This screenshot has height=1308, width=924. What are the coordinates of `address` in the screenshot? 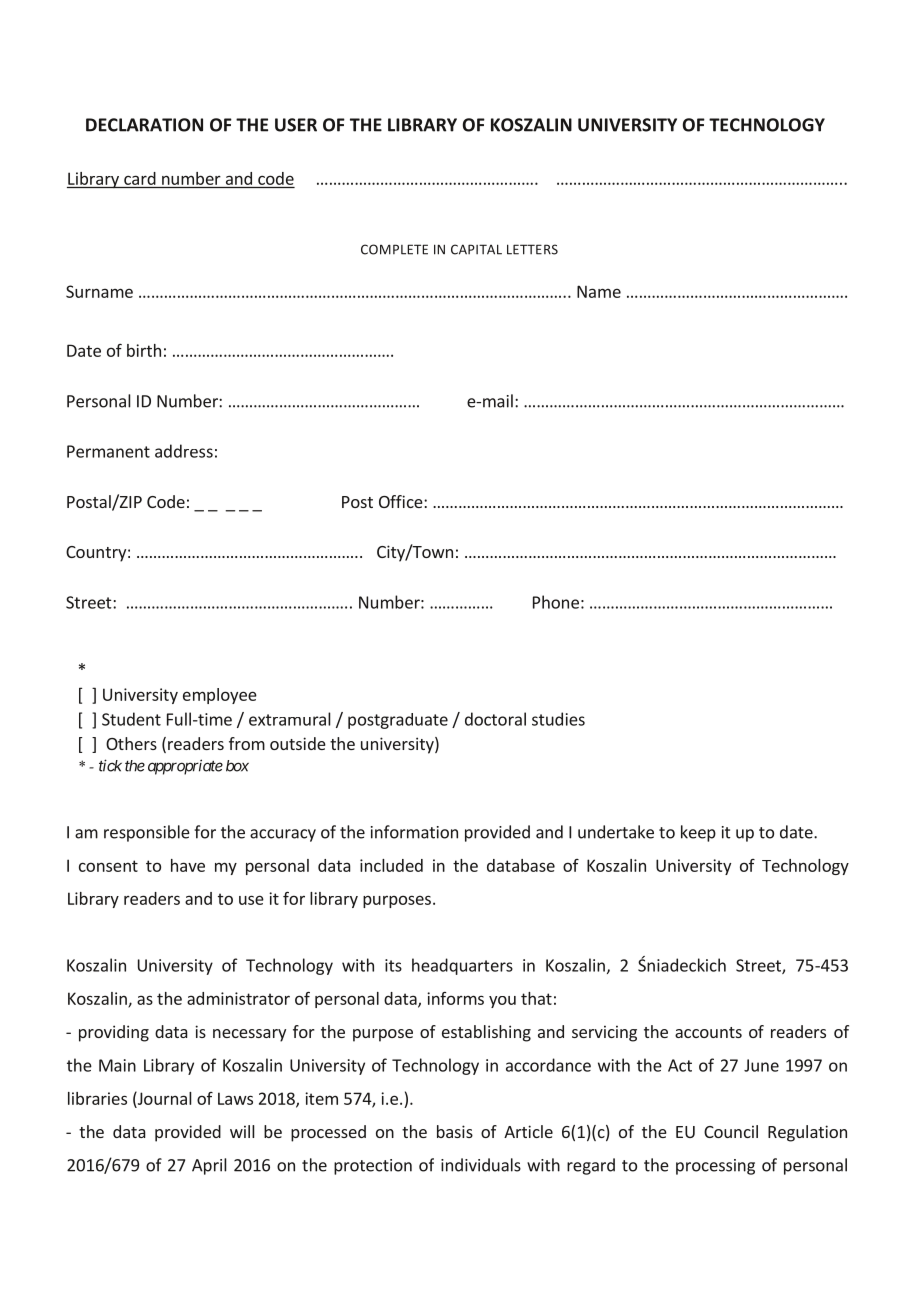 It's located at (184, 451).
